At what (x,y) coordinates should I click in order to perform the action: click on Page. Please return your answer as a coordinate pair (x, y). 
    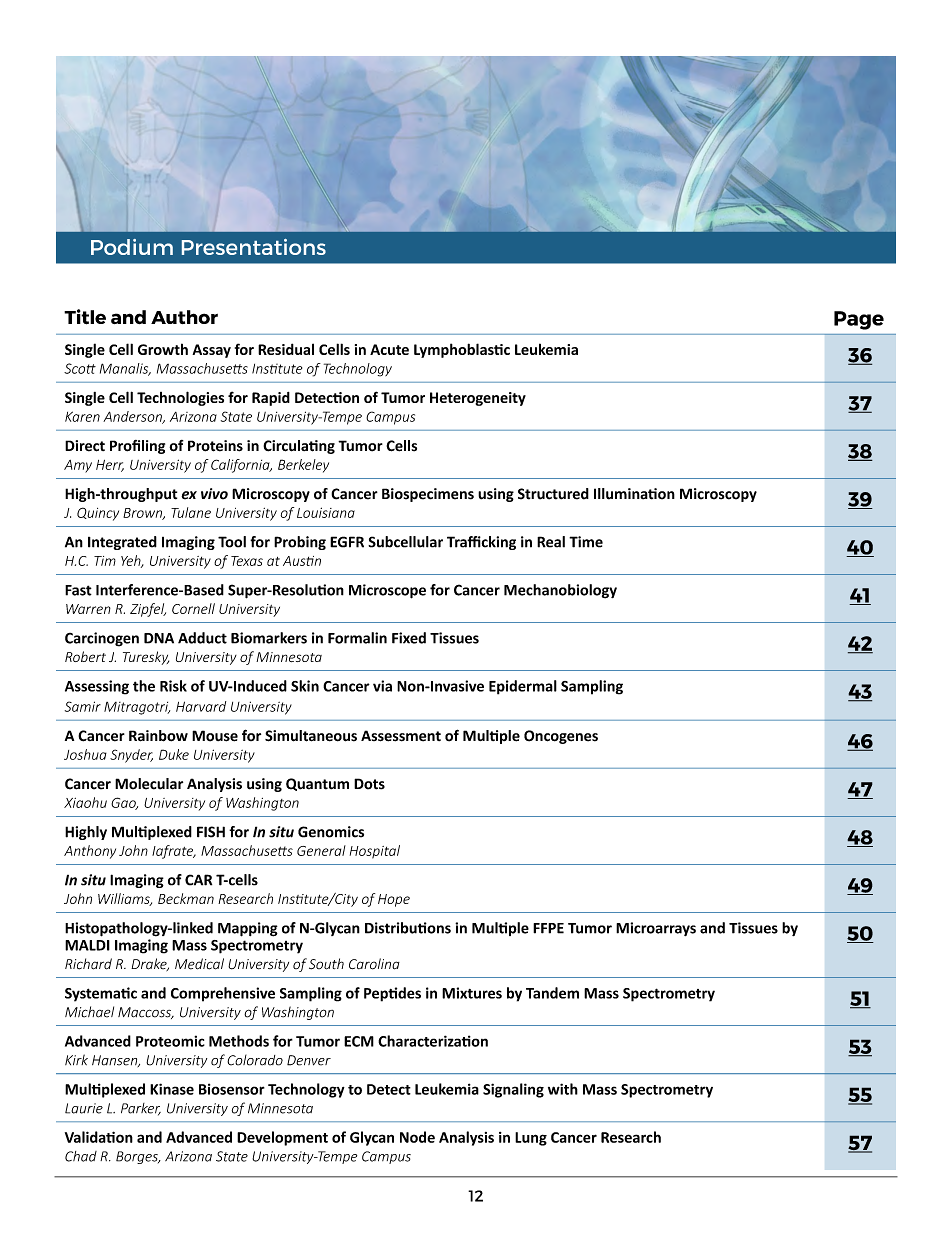
    Looking at the image, I should click on (859, 320).
